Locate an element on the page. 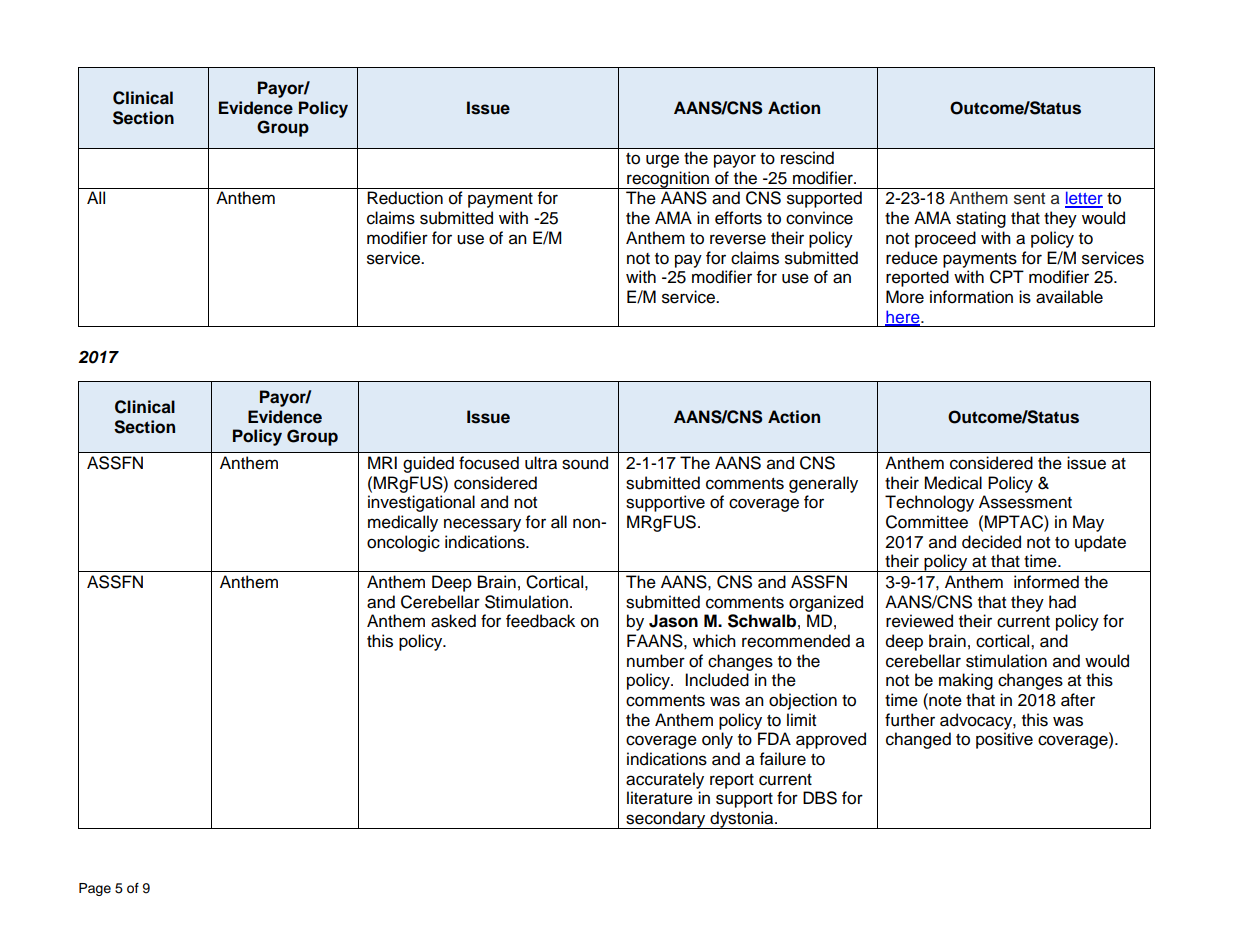 Image resolution: width=1233 pixels, height=952 pixels. number is located at coordinates (656, 661).
